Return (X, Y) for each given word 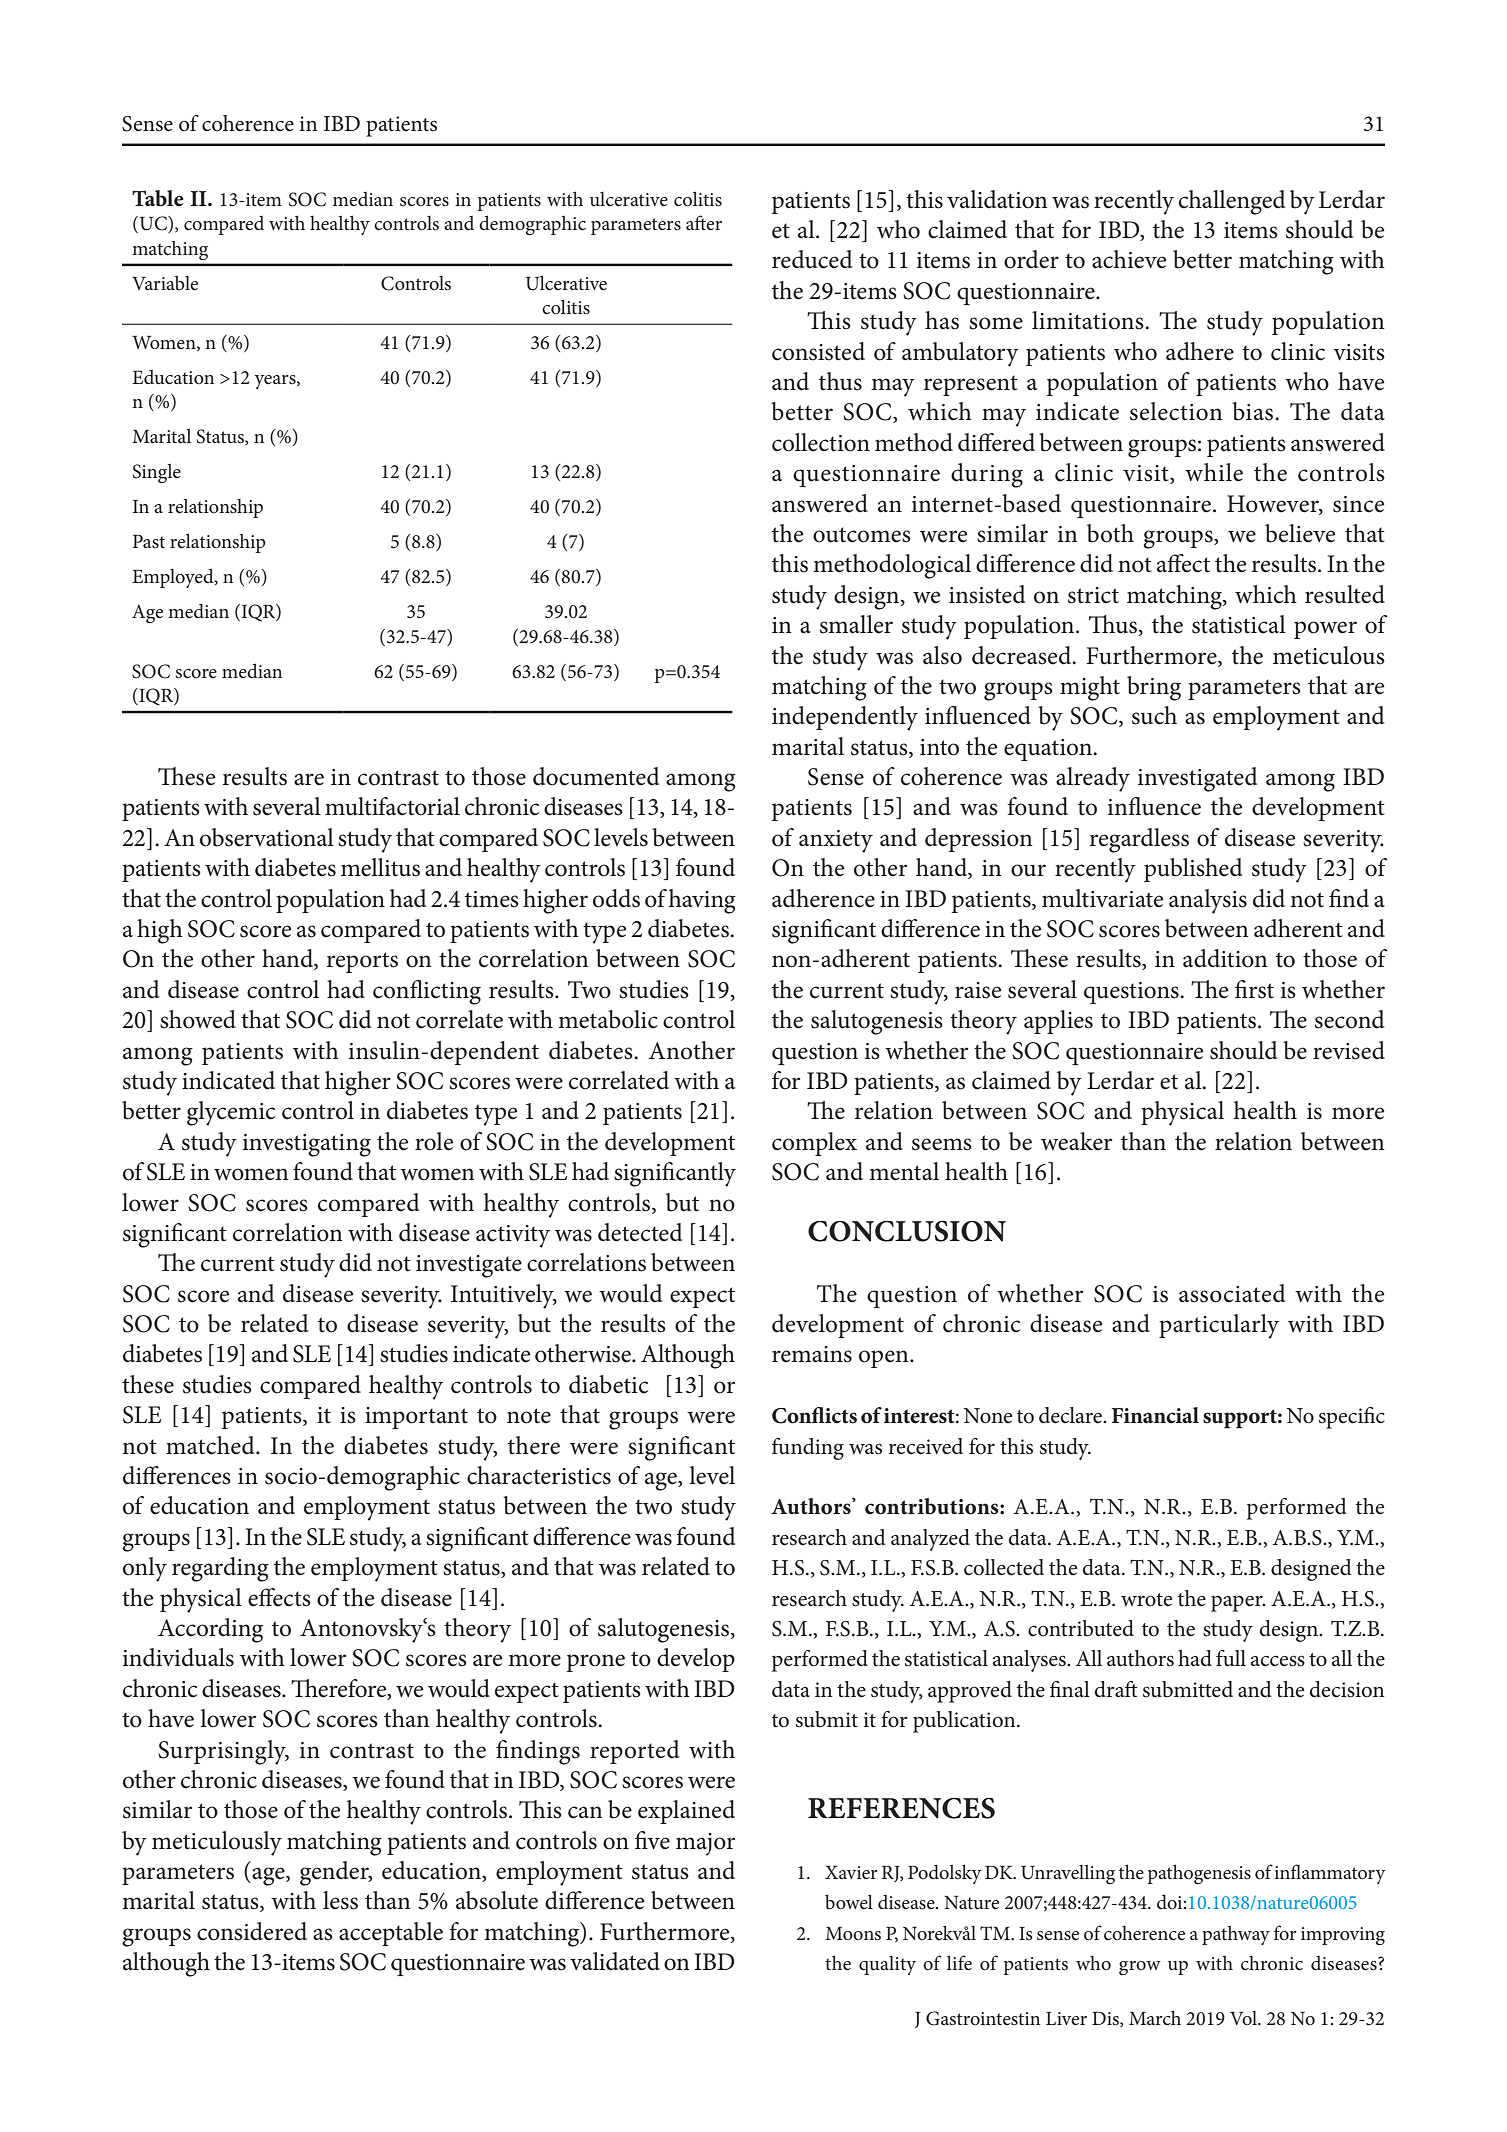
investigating (307, 1145)
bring (1154, 688)
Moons (853, 1934)
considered (252, 1931)
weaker (1076, 1141)
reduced (812, 259)
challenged (1232, 202)
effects (279, 1597)
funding (808, 1449)
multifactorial (392, 806)
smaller (856, 624)
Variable (165, 283)
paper (1238, 1604)
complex (814, 1144)
